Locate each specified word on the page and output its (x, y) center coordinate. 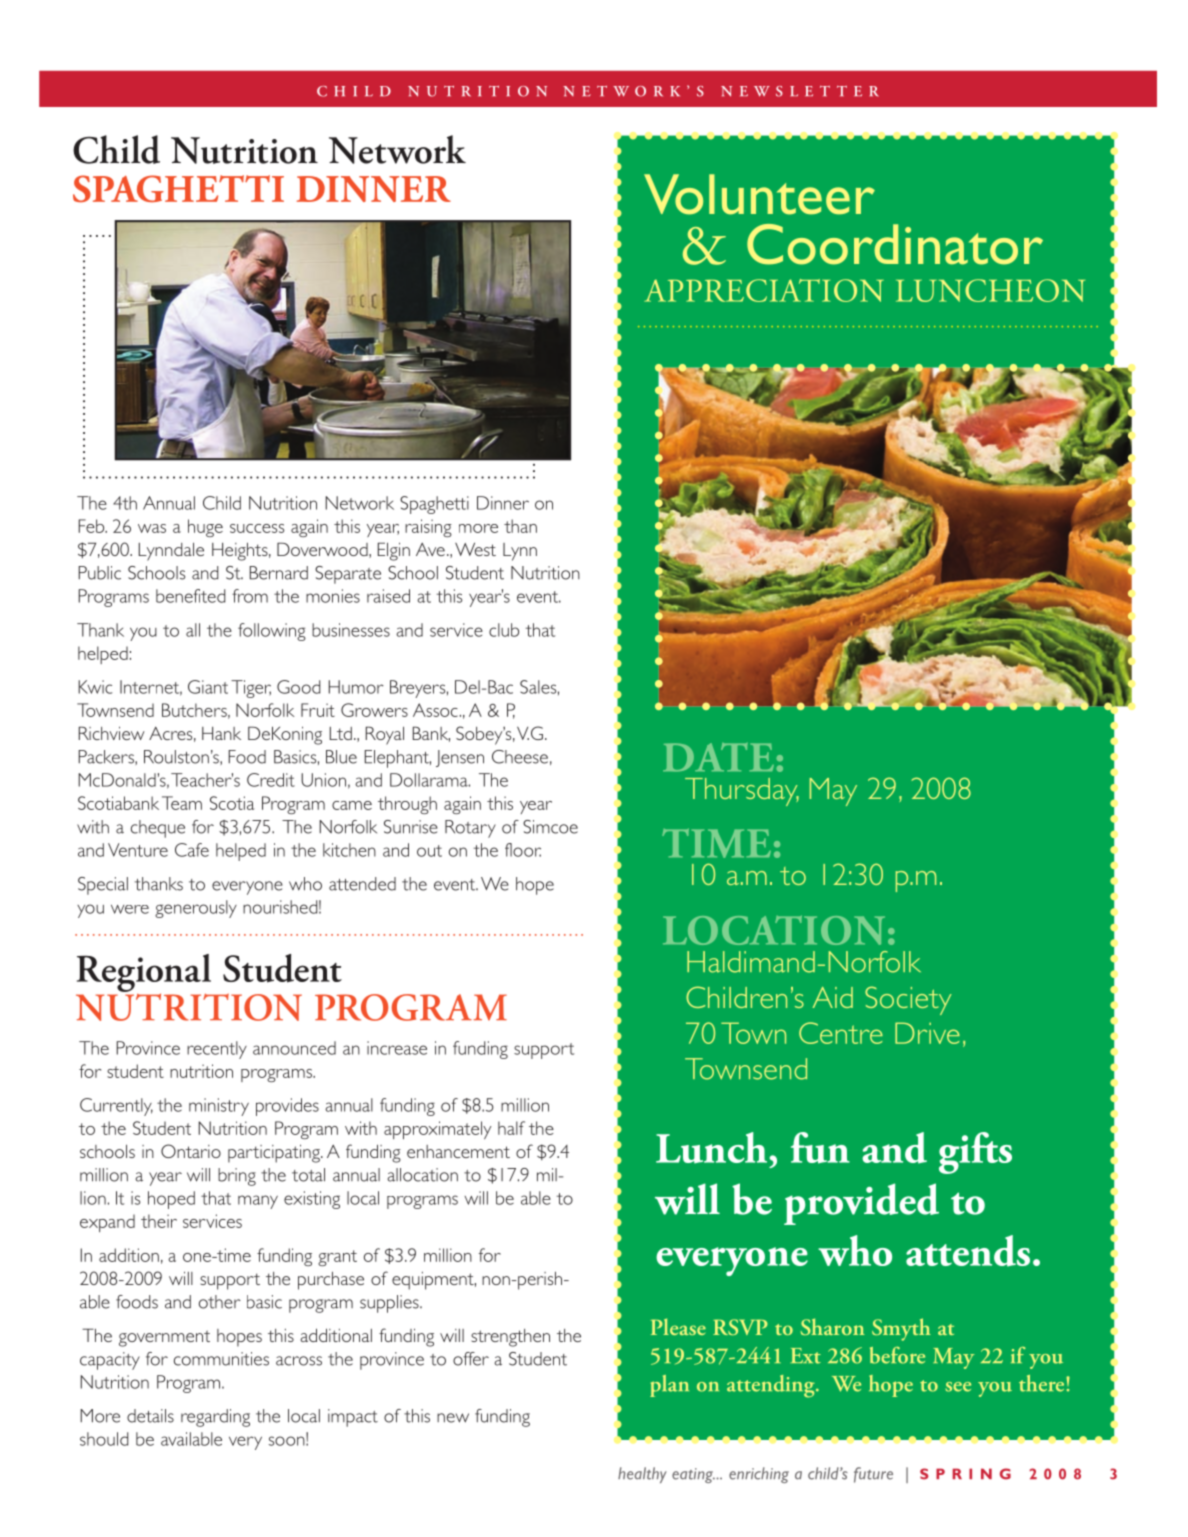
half (511, 1128)
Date (718, 757)
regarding (215, 1418)
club (504, 630)
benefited (191, 596)
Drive (927, 1033)
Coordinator (895, 244)
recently (217, 1050)
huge (205, 528)
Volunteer (759, 194)
